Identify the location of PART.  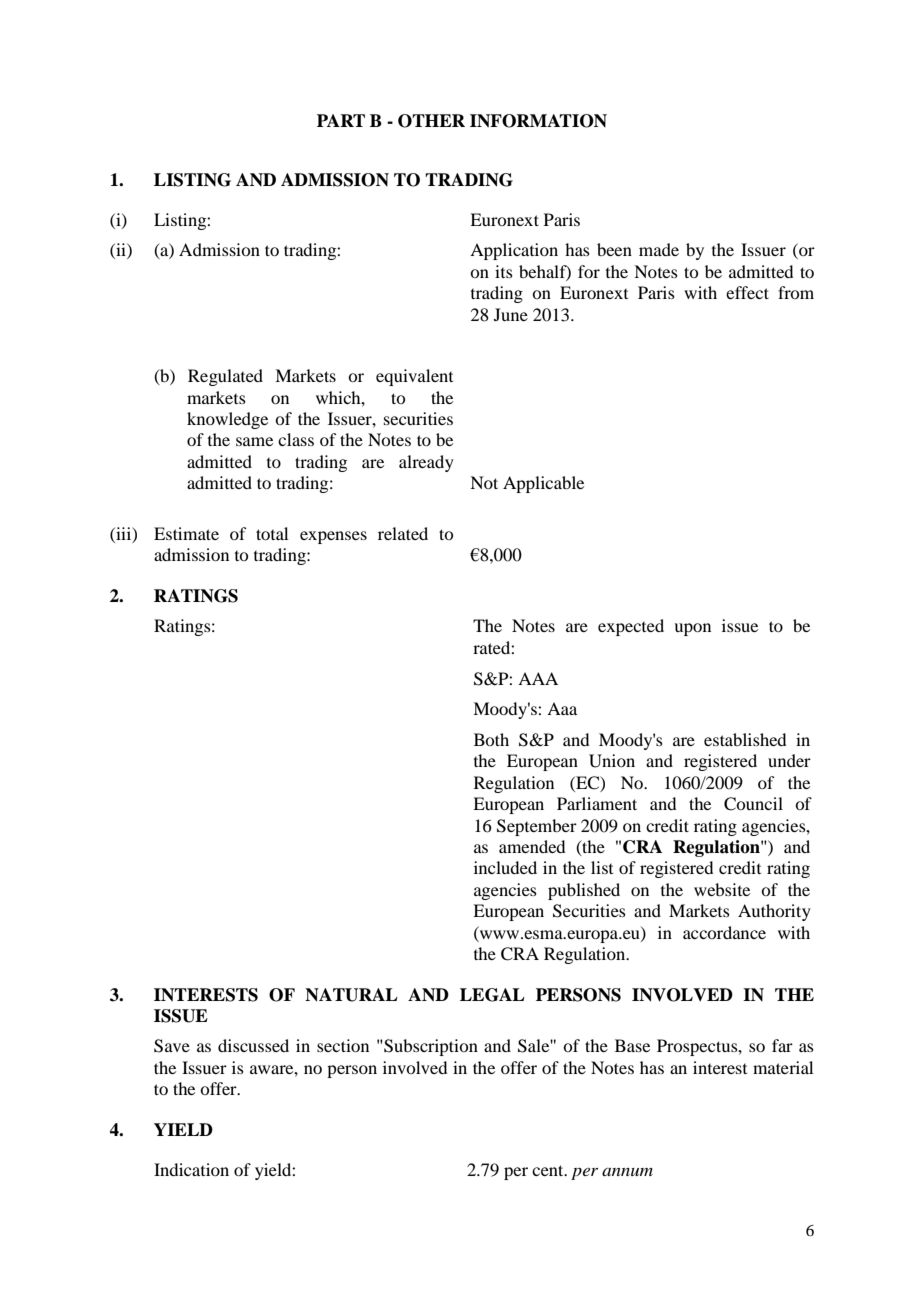
(341, 120).
